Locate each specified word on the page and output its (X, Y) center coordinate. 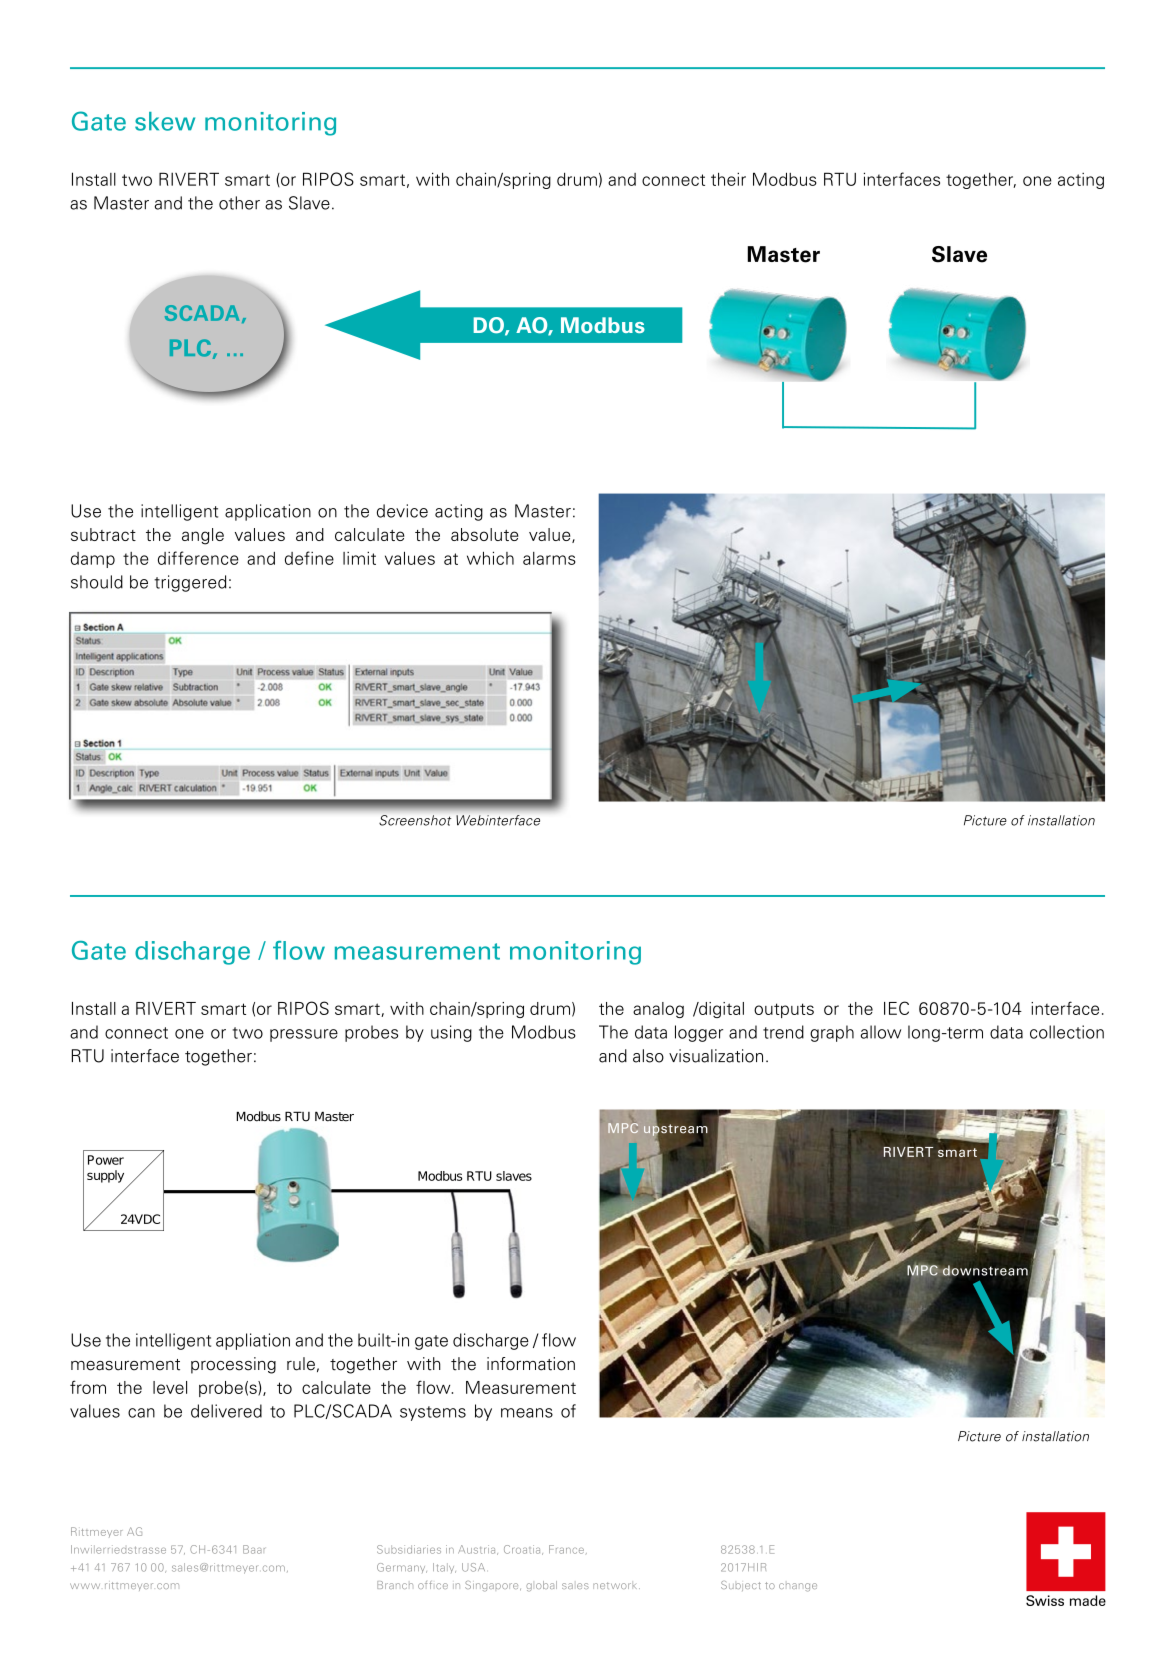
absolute (484, 534)
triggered (190, 583)
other (239, 203)
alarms (549, 558)
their (728, 179)
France (566, 1549)
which (490, 558)
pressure (304, 1035)
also (648, 1056)
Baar (254, 1549)
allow (881, 1032)
